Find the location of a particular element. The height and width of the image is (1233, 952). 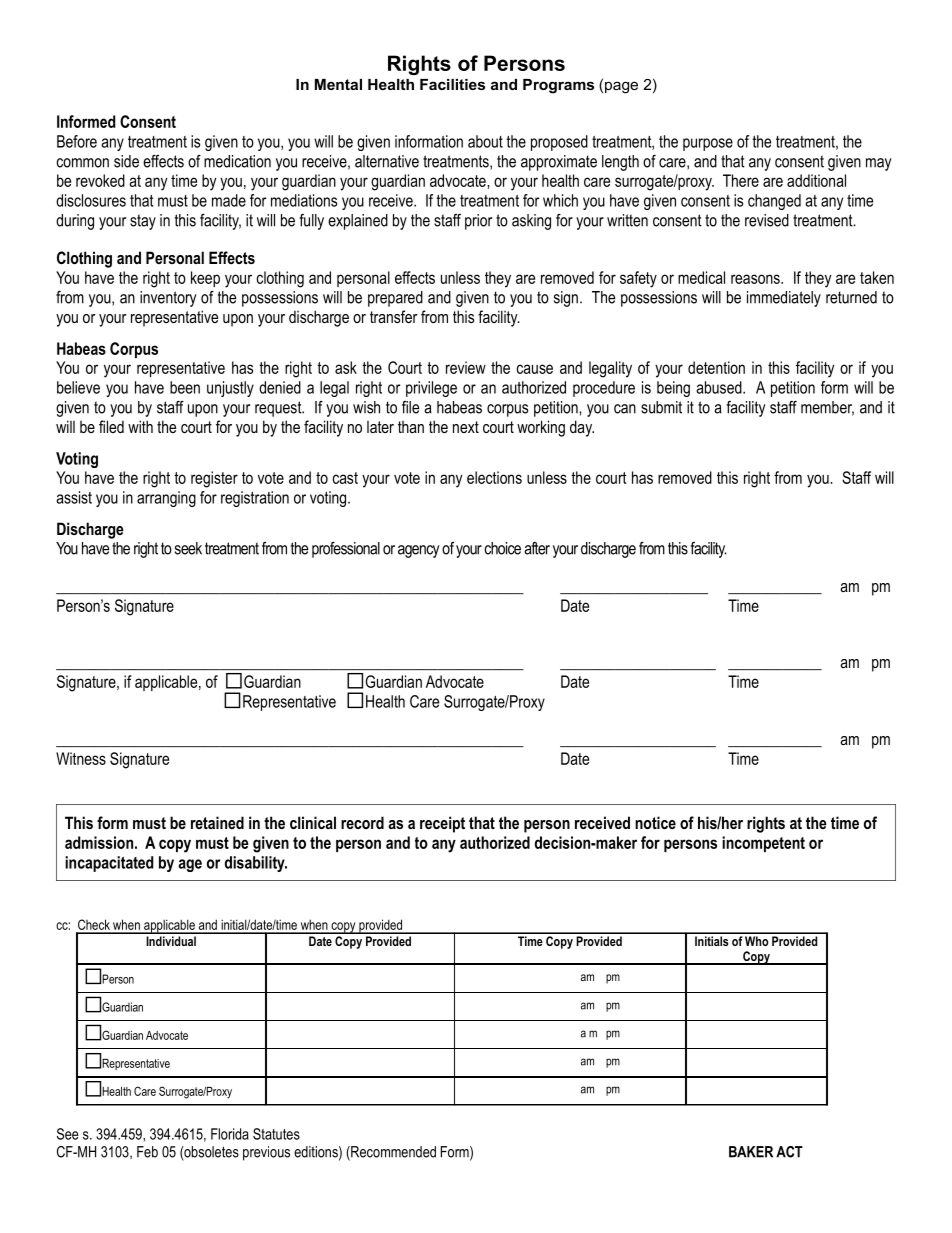

choice is located at coordinates (503, 548).
